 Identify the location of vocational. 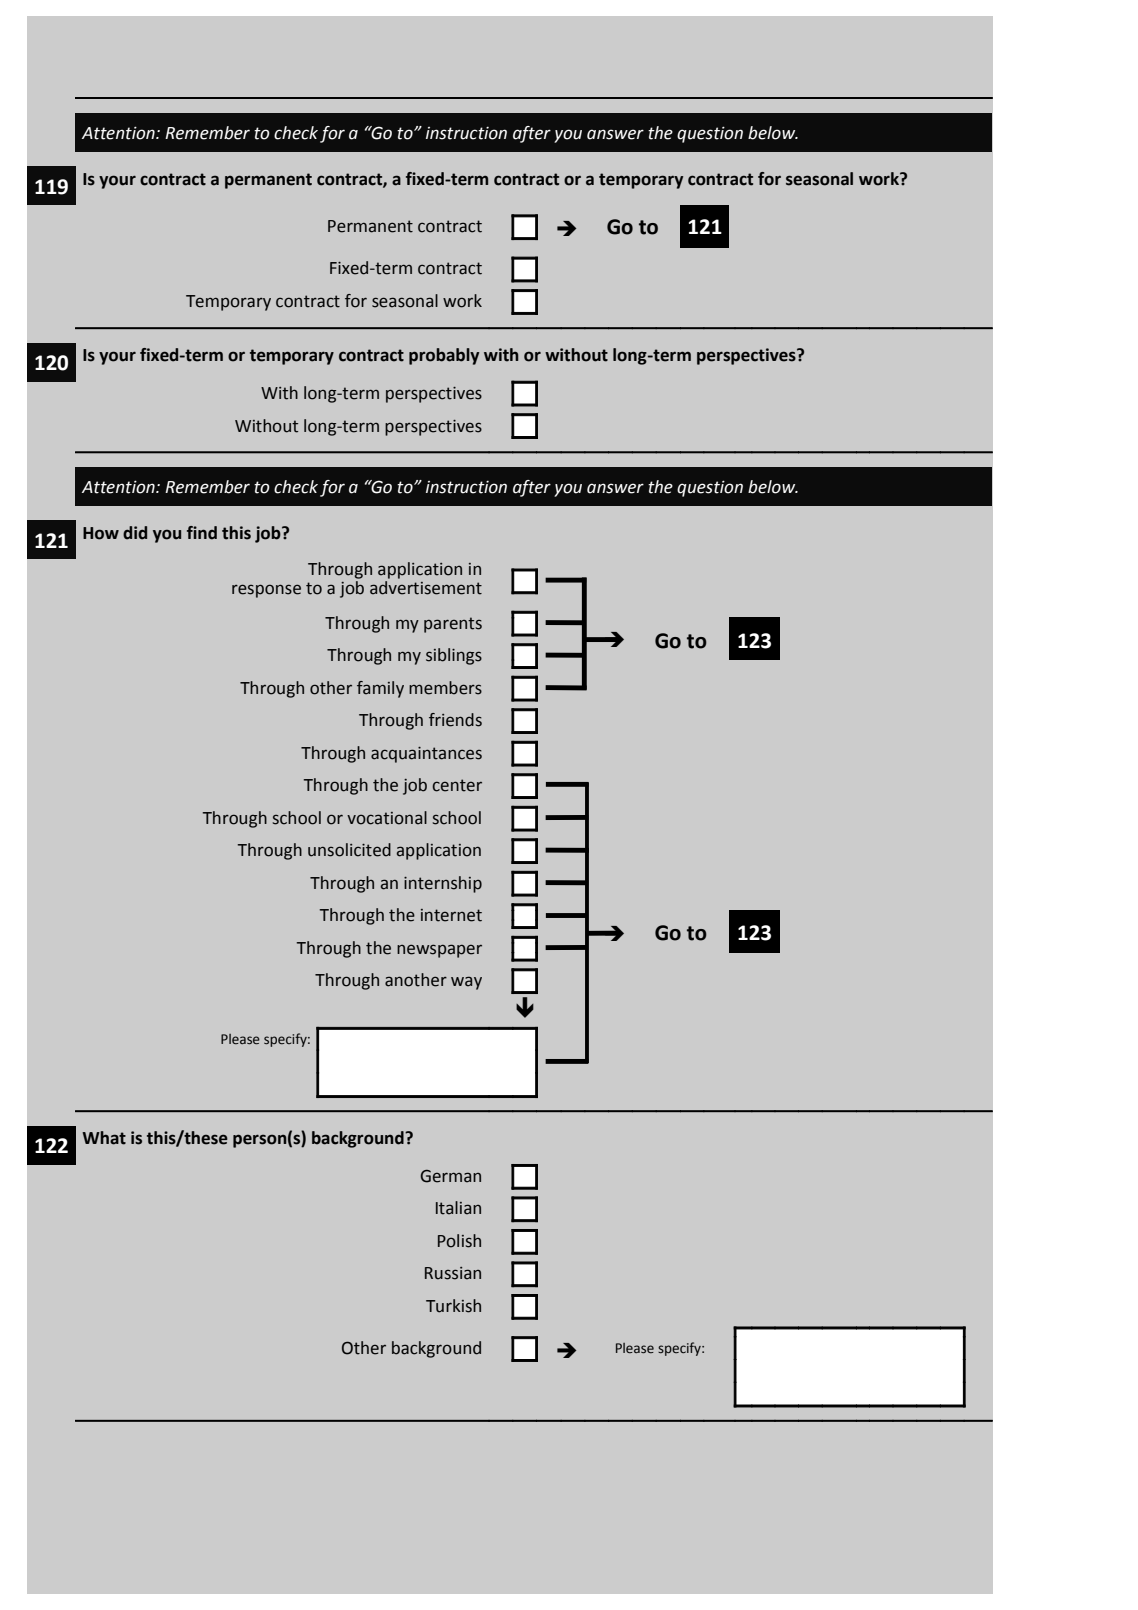
(387, 818).
